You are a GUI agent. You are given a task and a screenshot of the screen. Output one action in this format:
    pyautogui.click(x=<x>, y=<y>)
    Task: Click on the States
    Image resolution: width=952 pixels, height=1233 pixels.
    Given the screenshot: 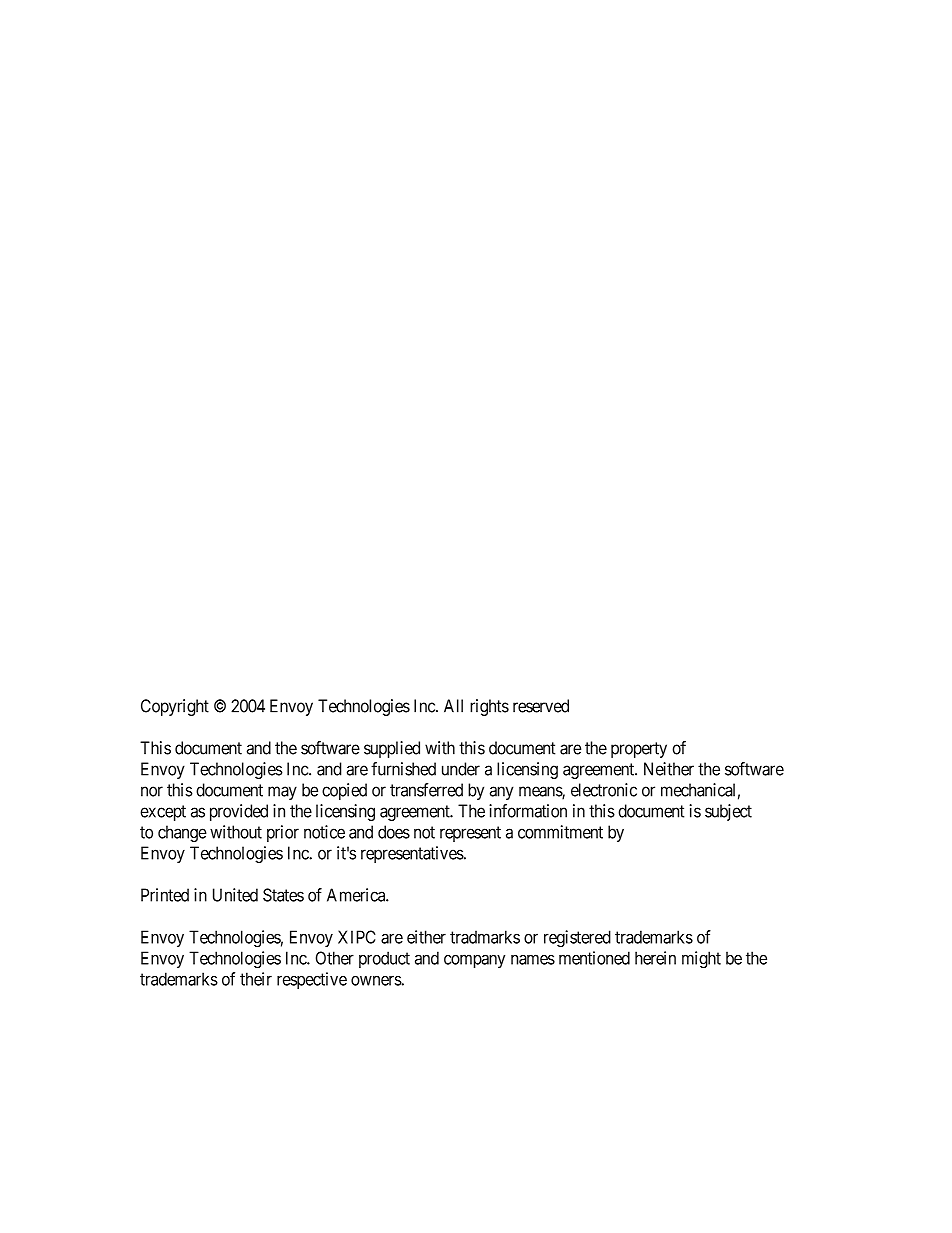 What is the action you would take?
    pyautogui.click(x=283, y=895)
